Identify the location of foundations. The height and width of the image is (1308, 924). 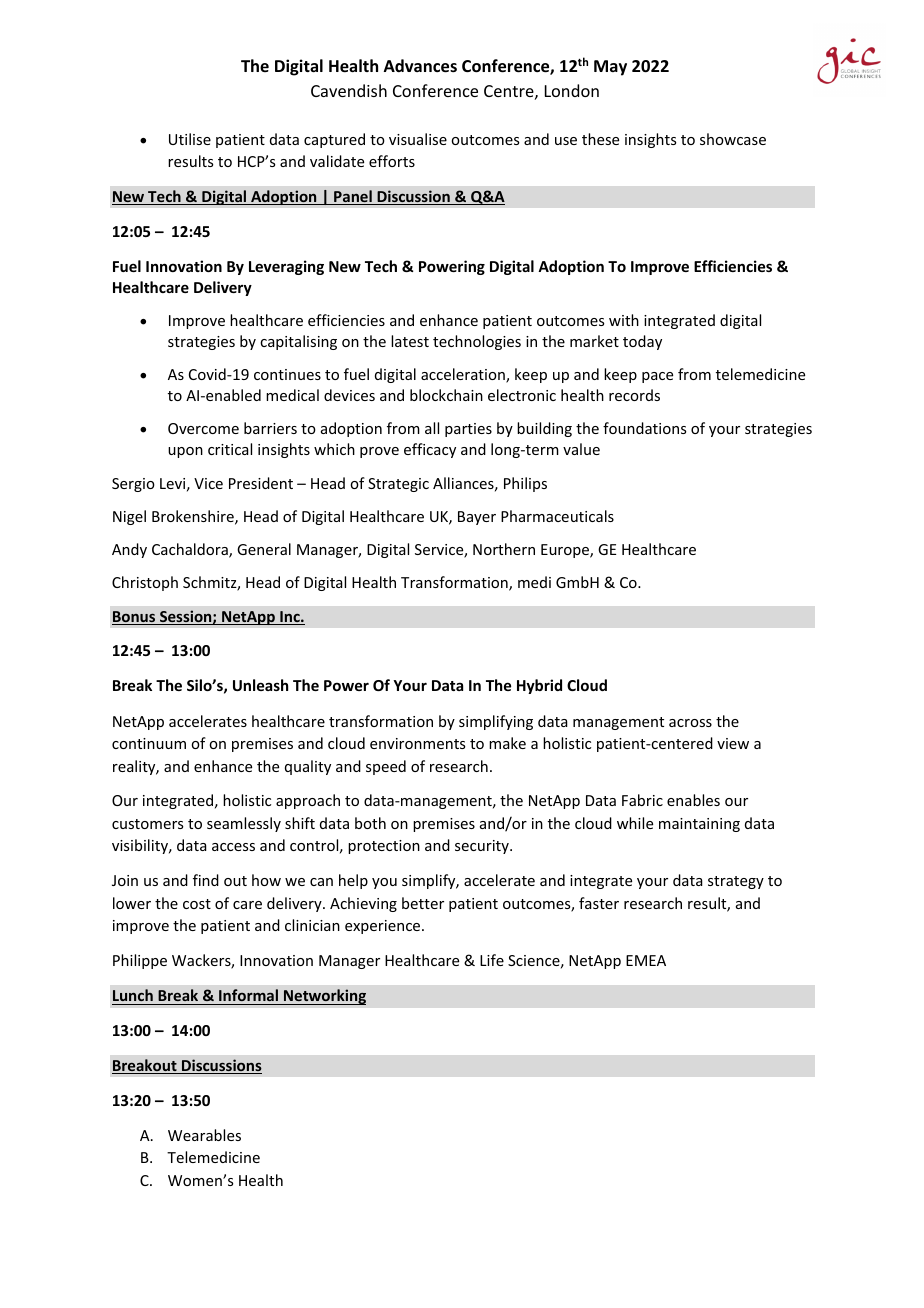
(644, 428).
